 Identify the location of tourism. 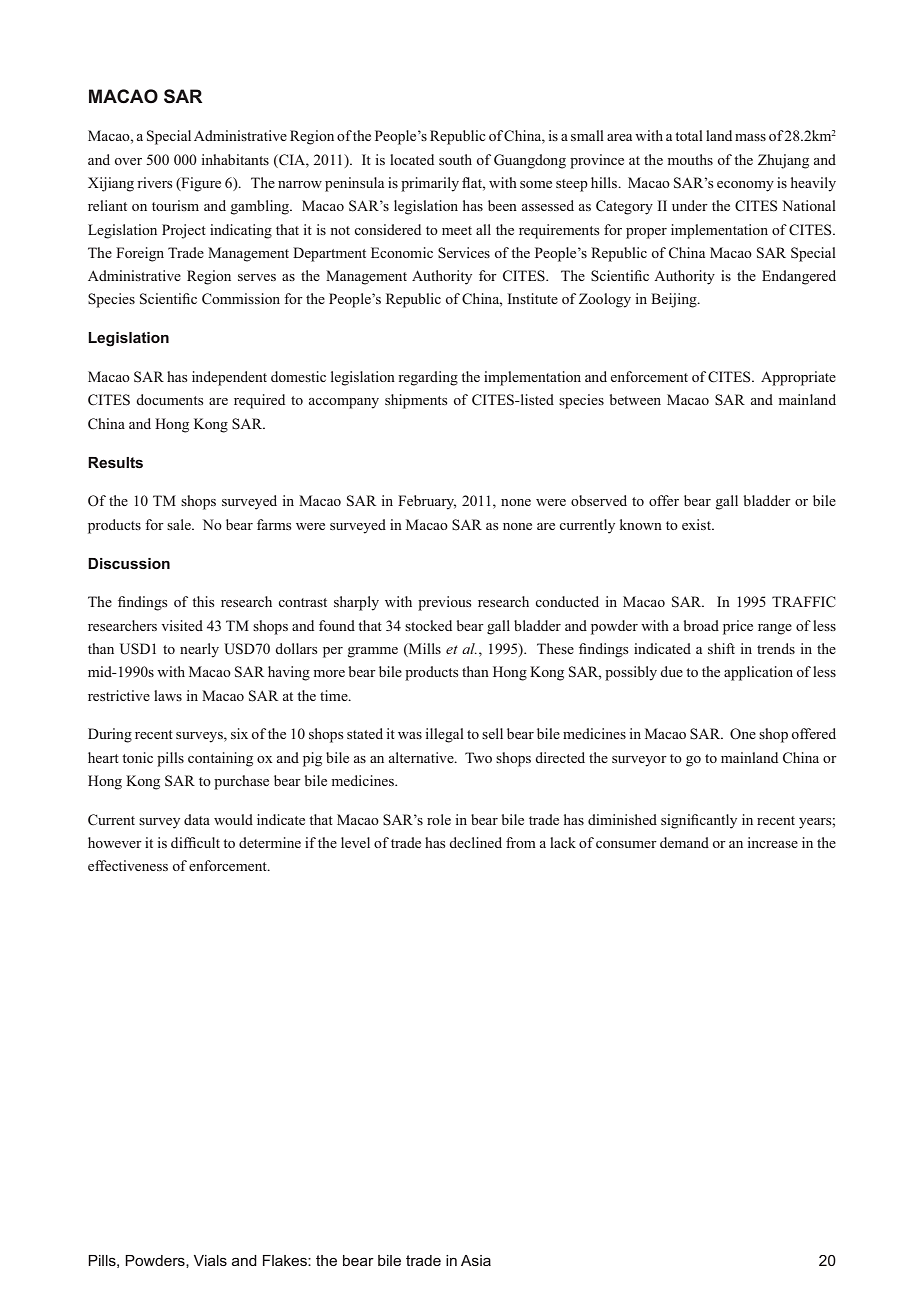
(175, 205).
